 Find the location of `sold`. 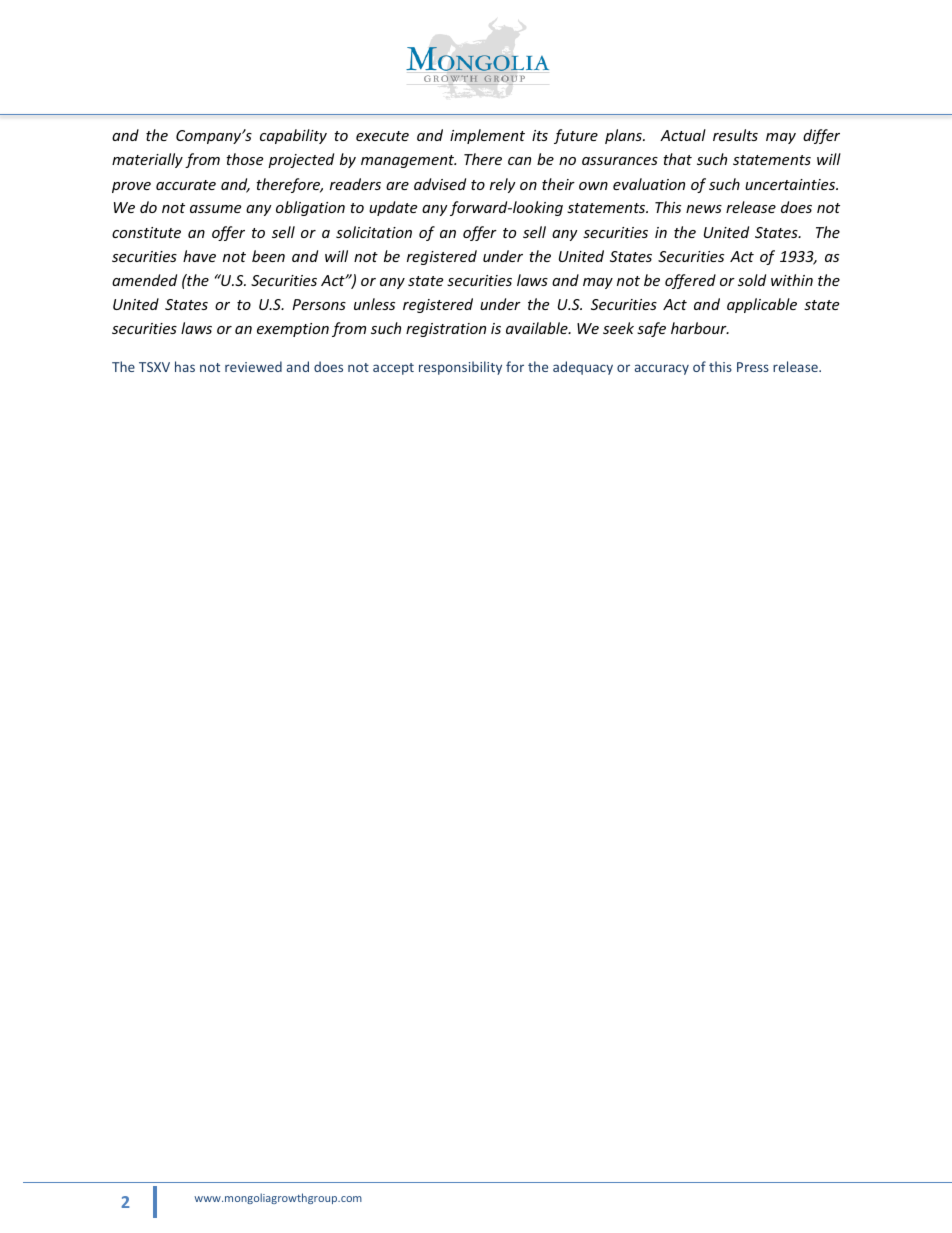

sold is located at coordinates (752, 280).
